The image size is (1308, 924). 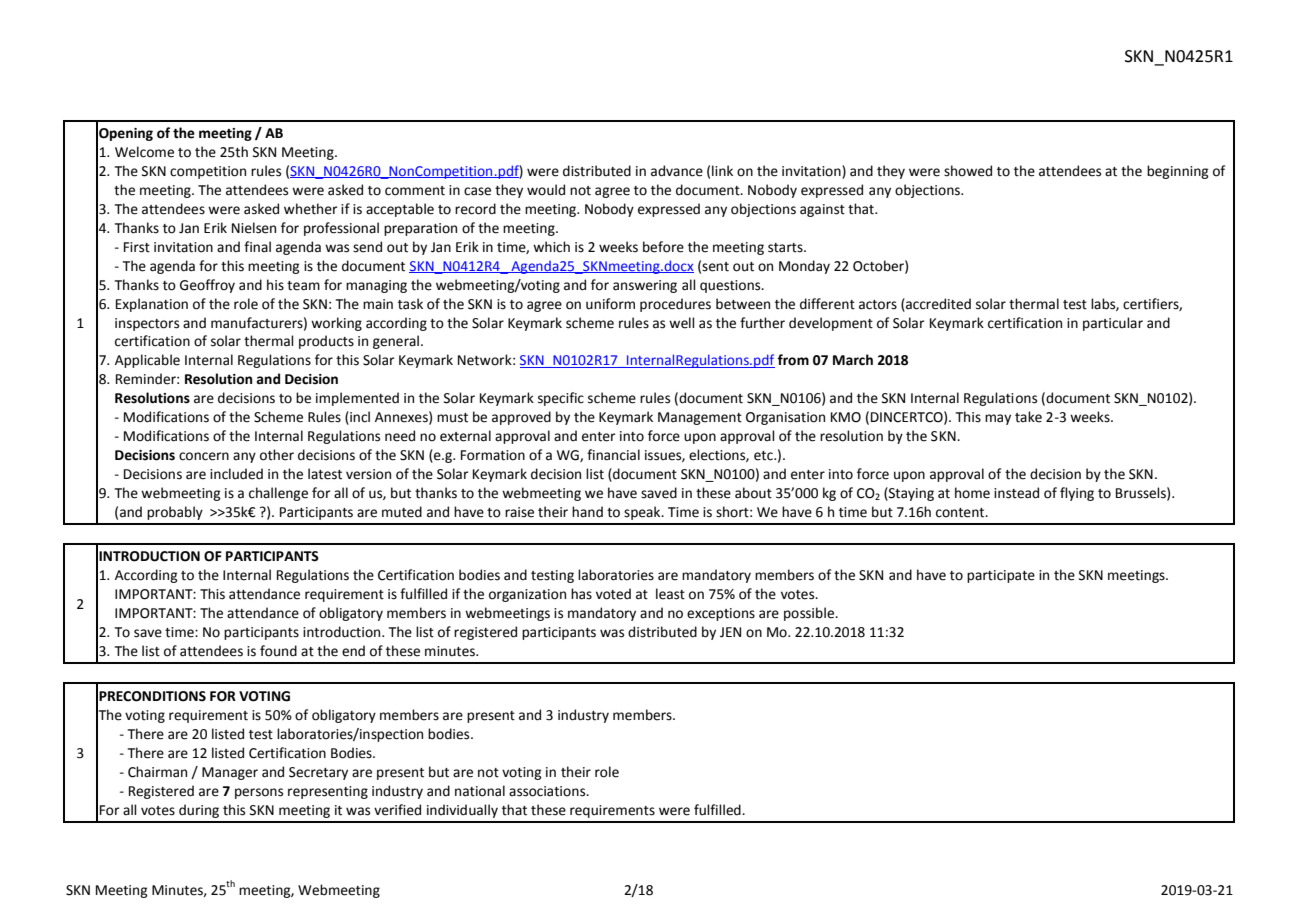 What do you see at coordinates (548, 791) in the screenshot?
I see `associations` at bounding box center [548, 791].
